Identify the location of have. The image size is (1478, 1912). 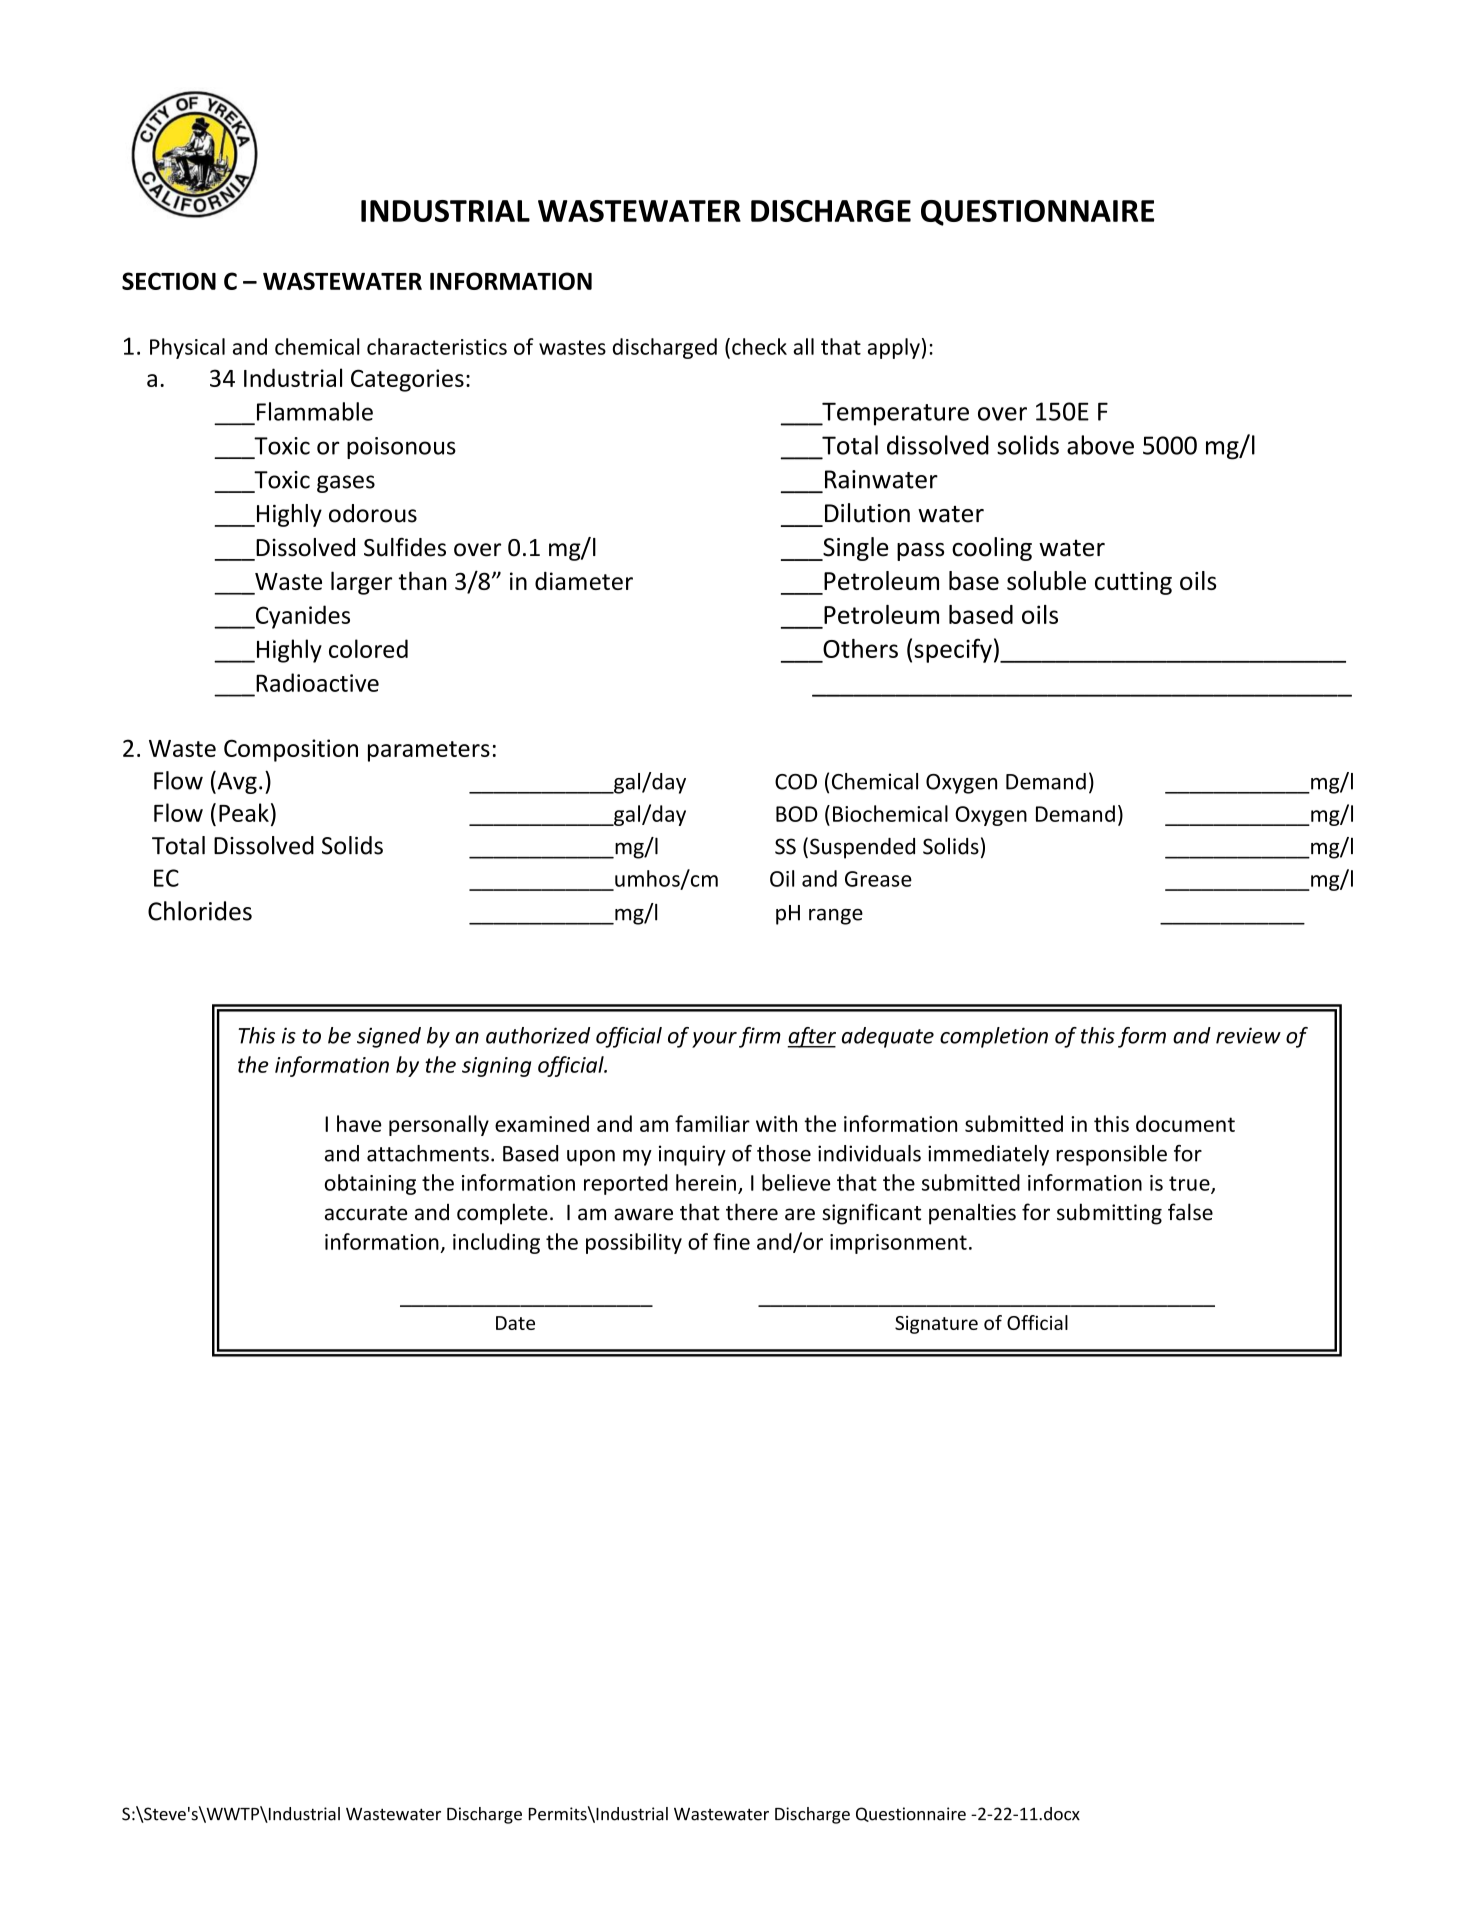
(359, 1123).
